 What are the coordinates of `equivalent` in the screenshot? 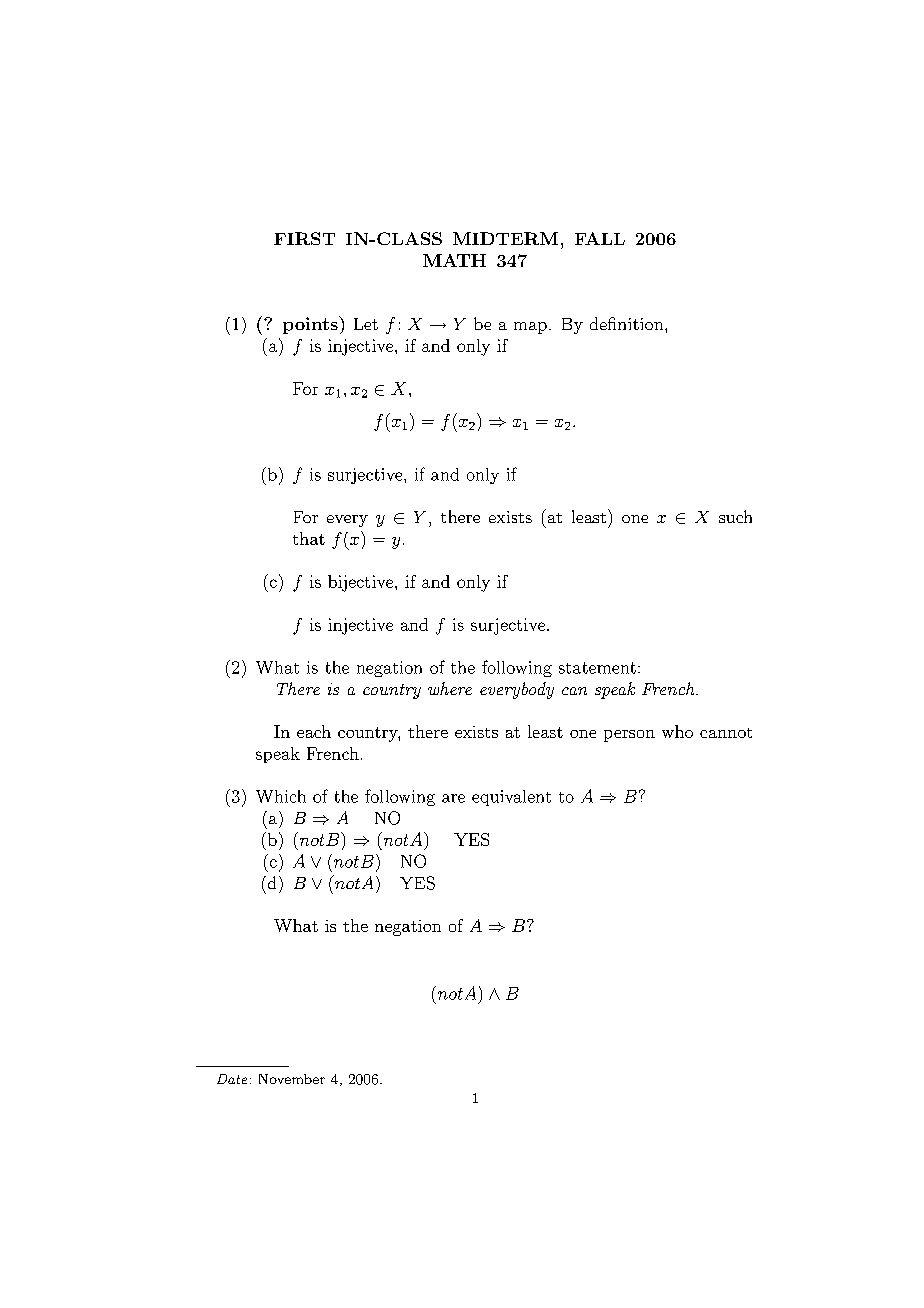 It's located at (511, 798).
